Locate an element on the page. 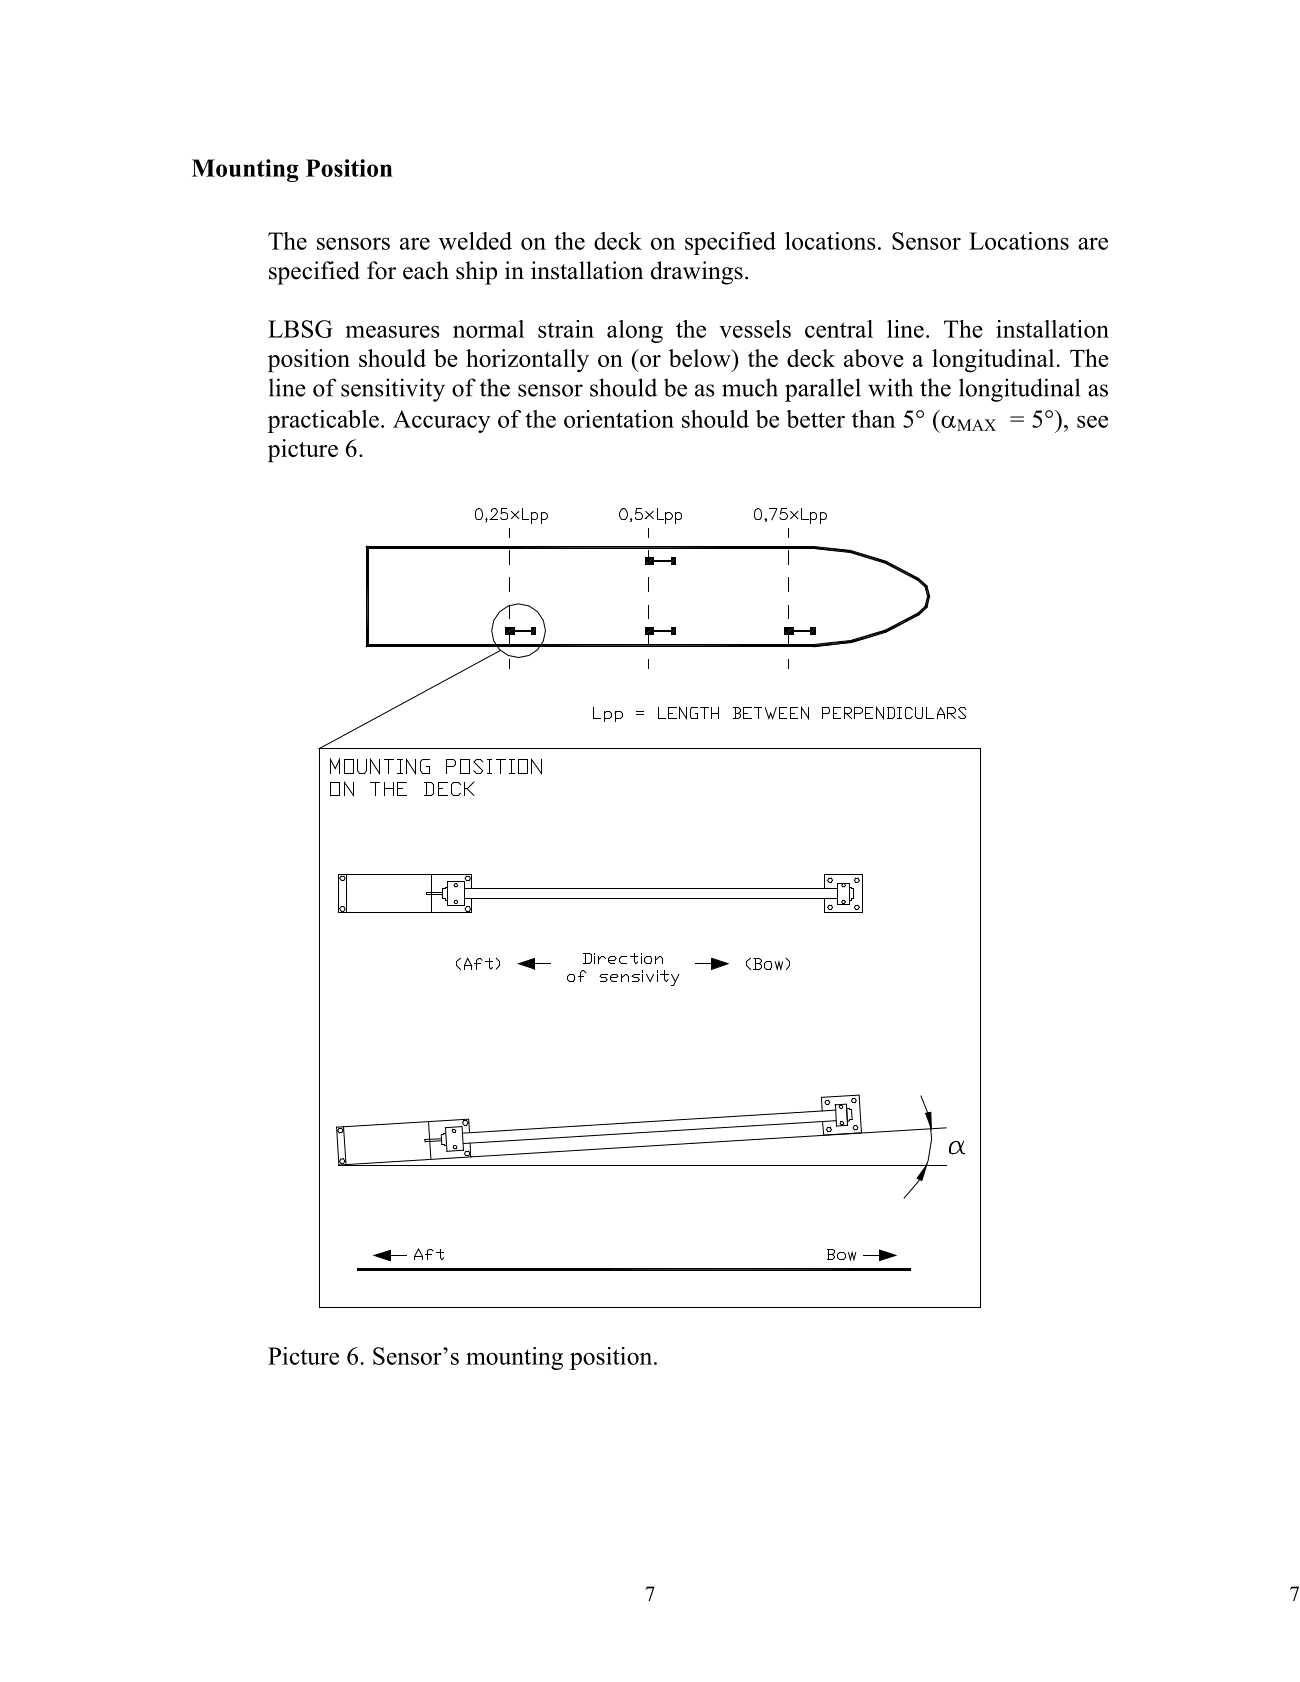  ship is located at coordinates (476, 273).
